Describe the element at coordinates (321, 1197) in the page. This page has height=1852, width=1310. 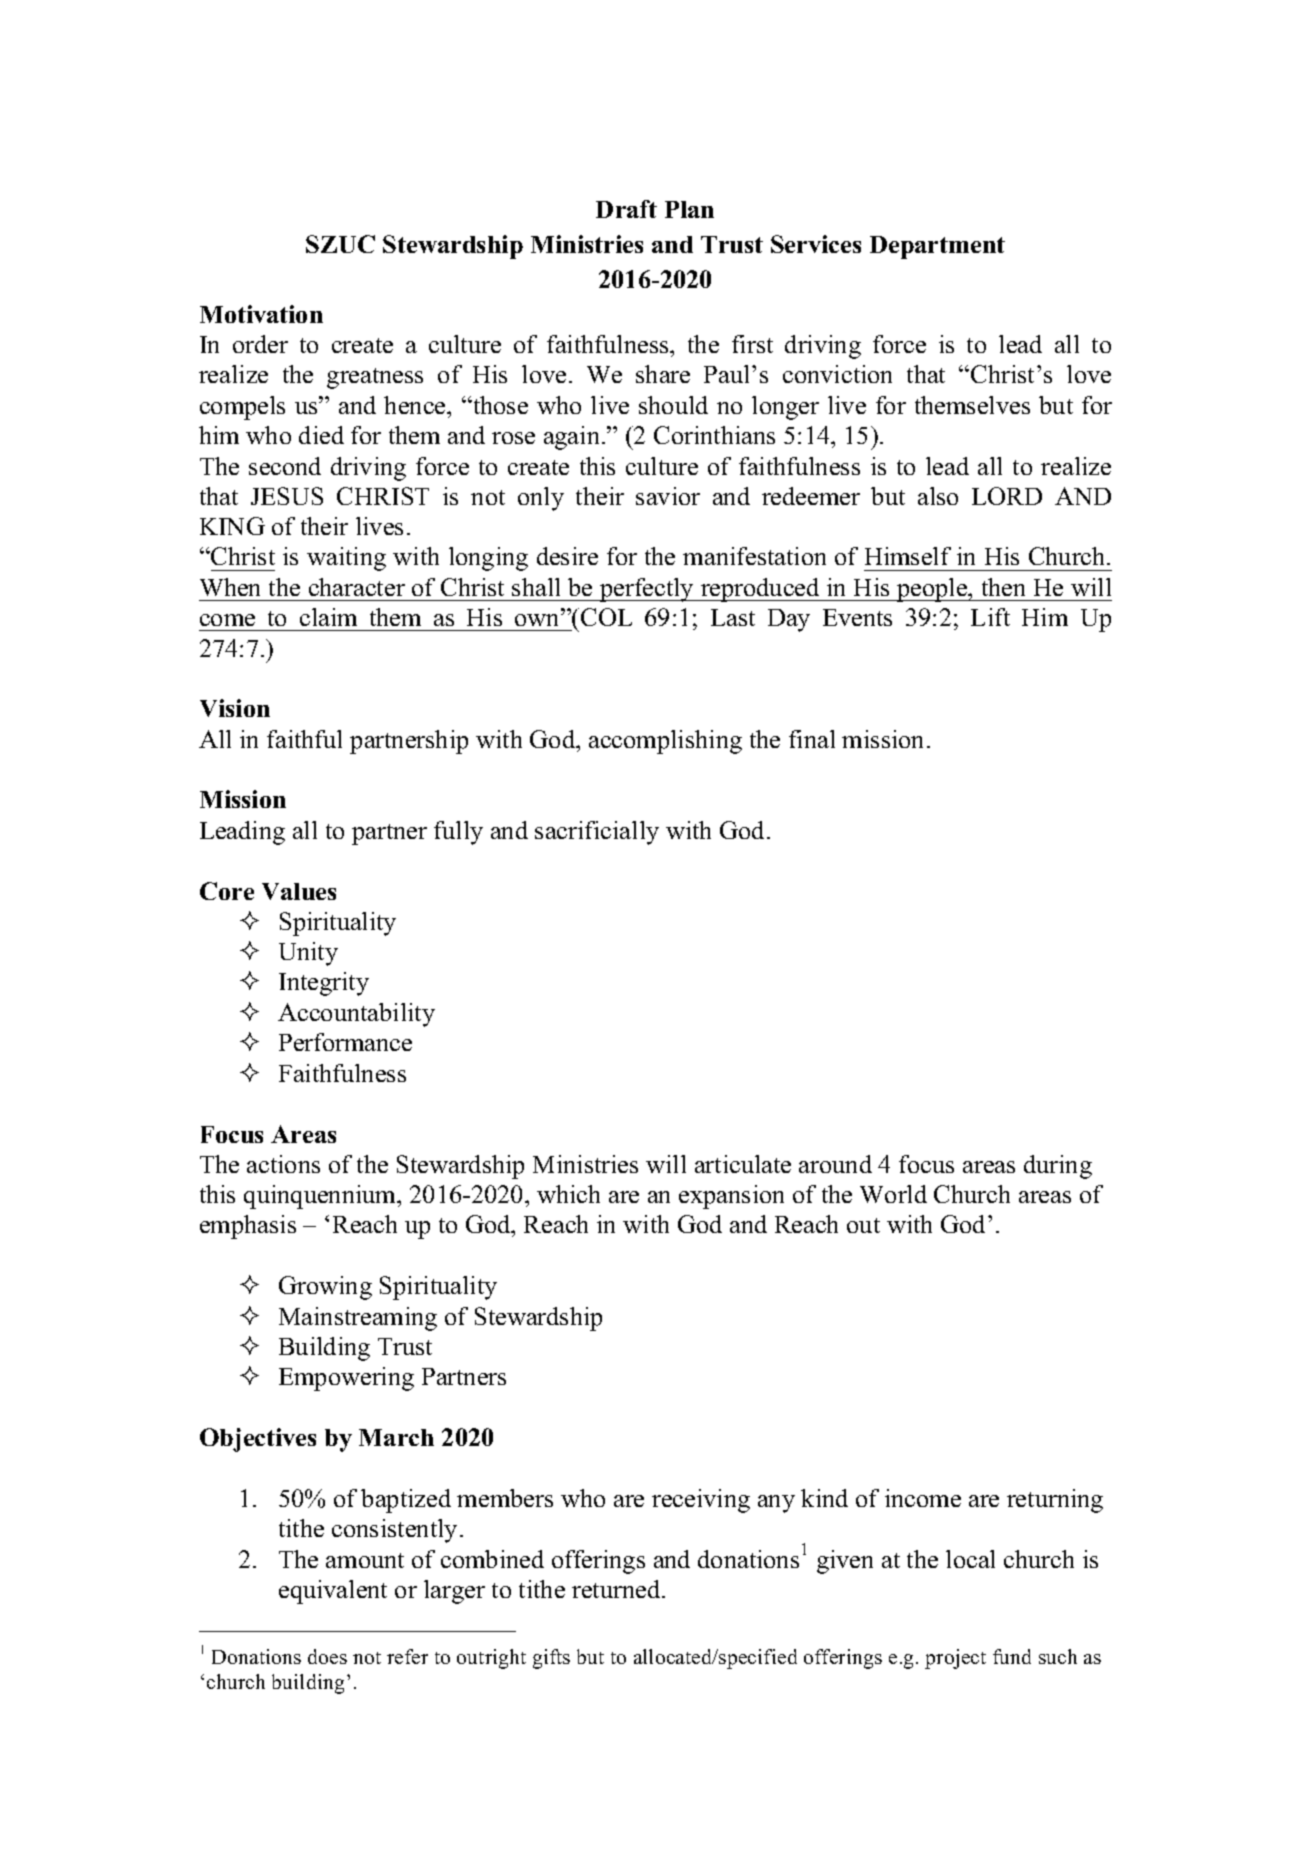
I see `quinquennium` at that location.
